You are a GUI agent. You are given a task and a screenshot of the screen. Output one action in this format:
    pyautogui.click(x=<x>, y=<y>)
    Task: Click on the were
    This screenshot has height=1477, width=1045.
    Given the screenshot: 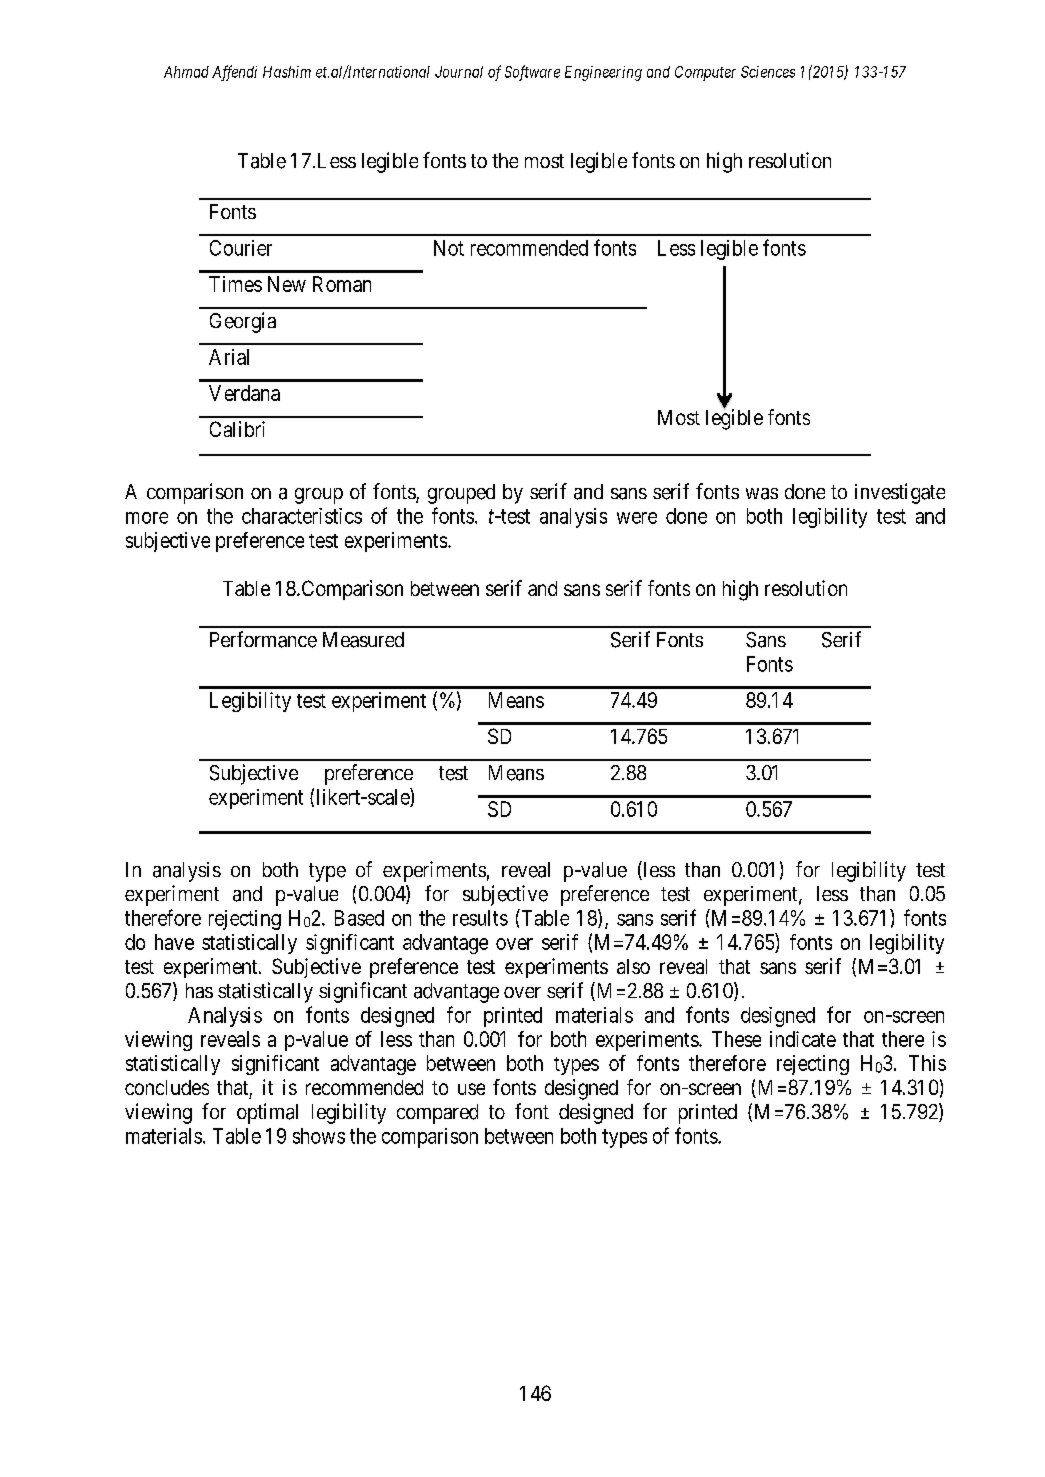 What is the action you would take?
    pyautogui.click(x=637, y=518)
